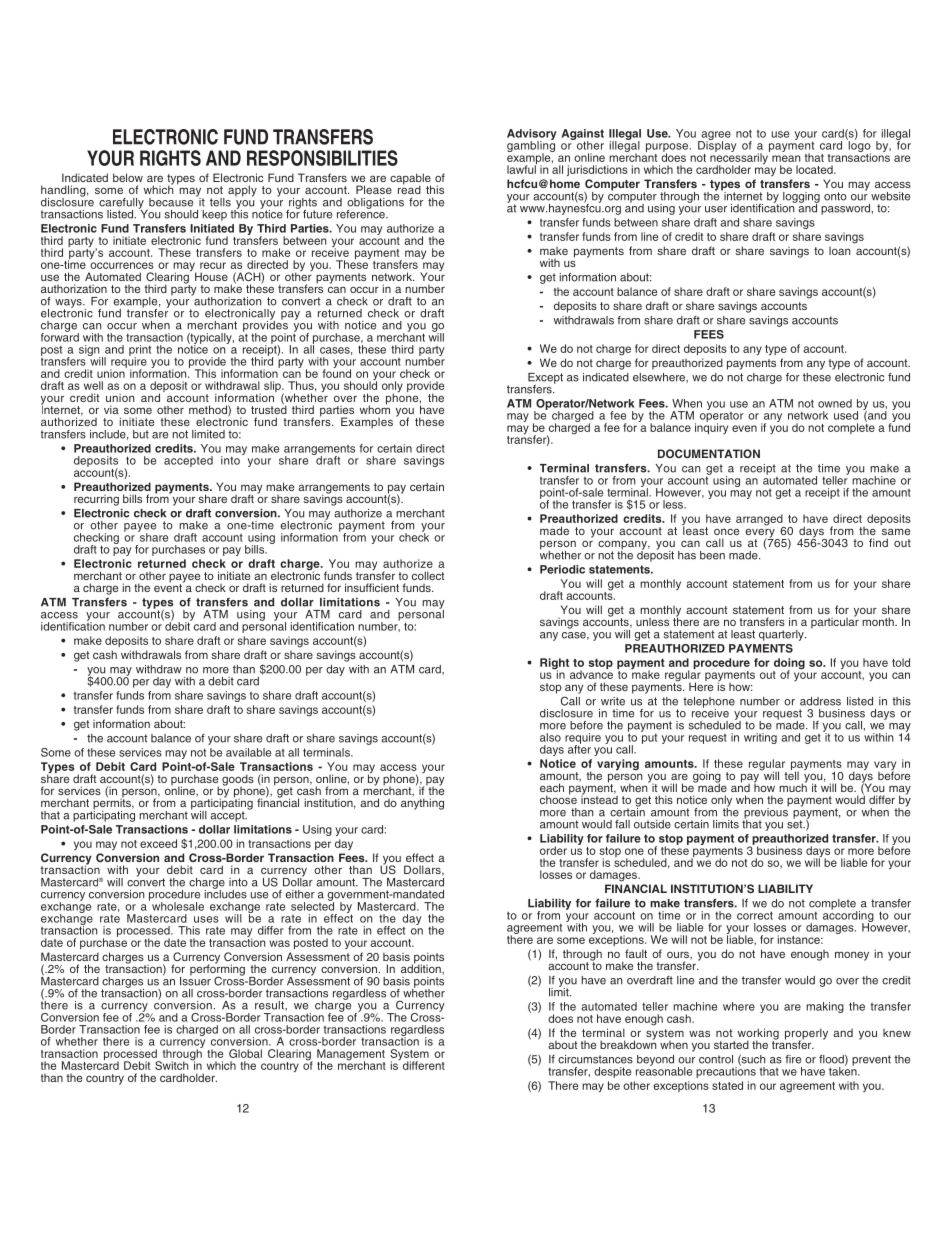  Describe the element at coordinates (709, 453) in the document. I see `DOCUMENTATION` at that location.
